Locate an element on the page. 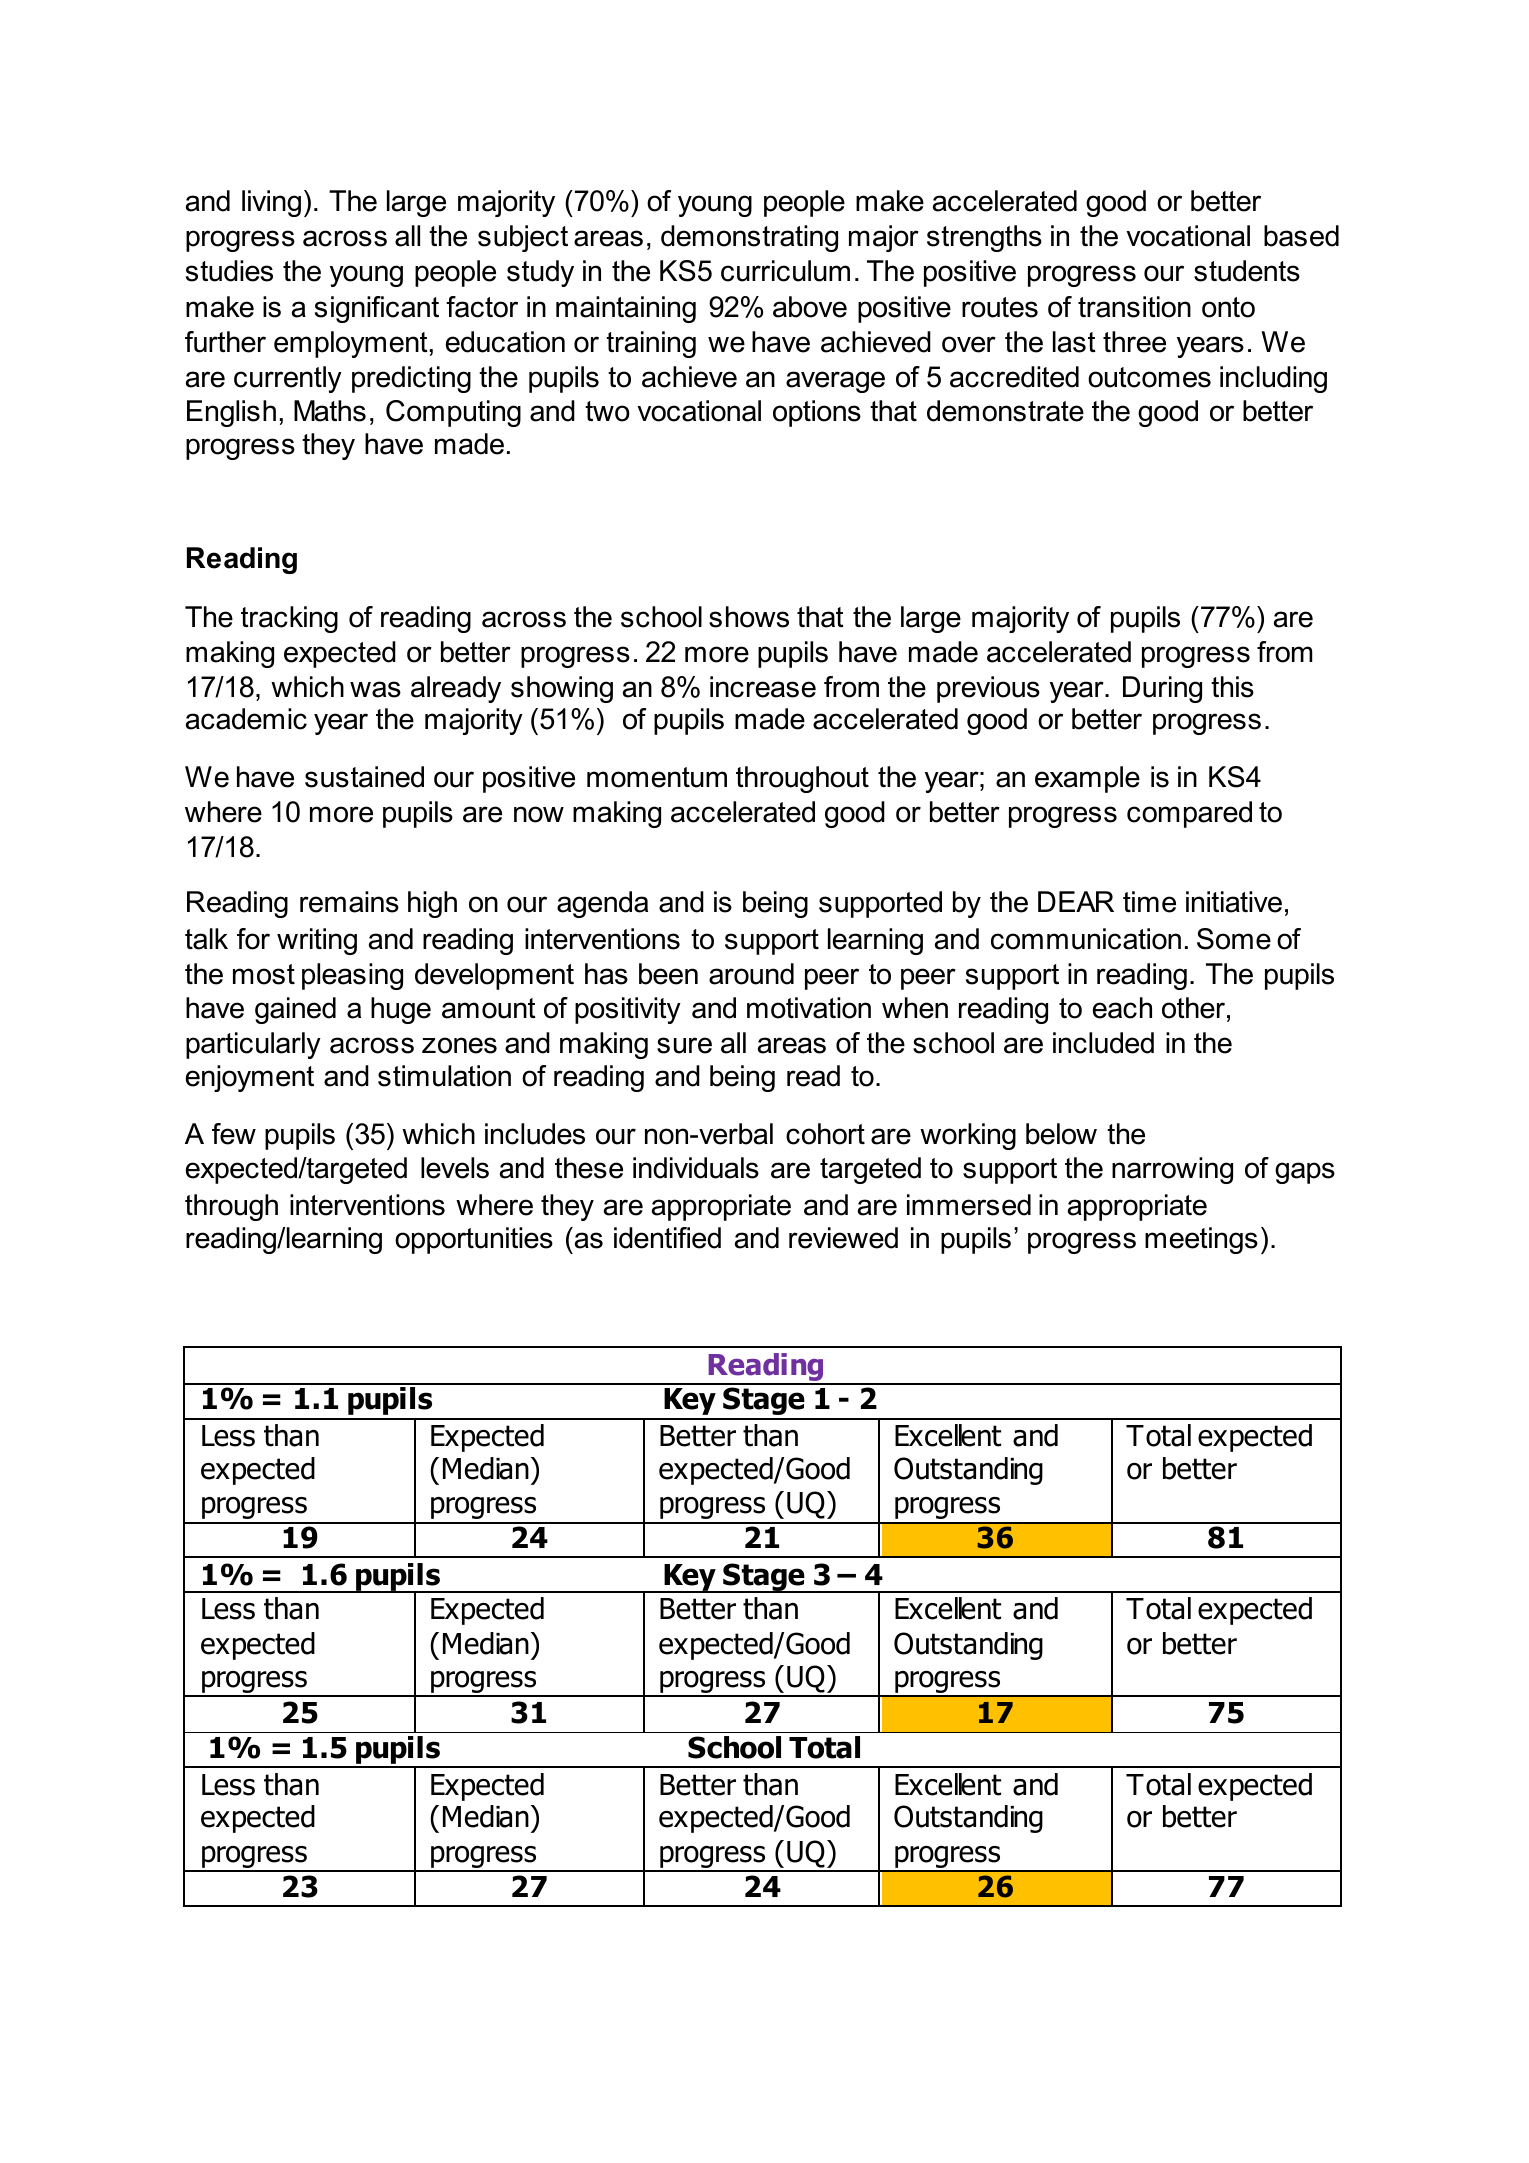 This page has height=2163, width=1529. living is located at coordinates (271, 203).
